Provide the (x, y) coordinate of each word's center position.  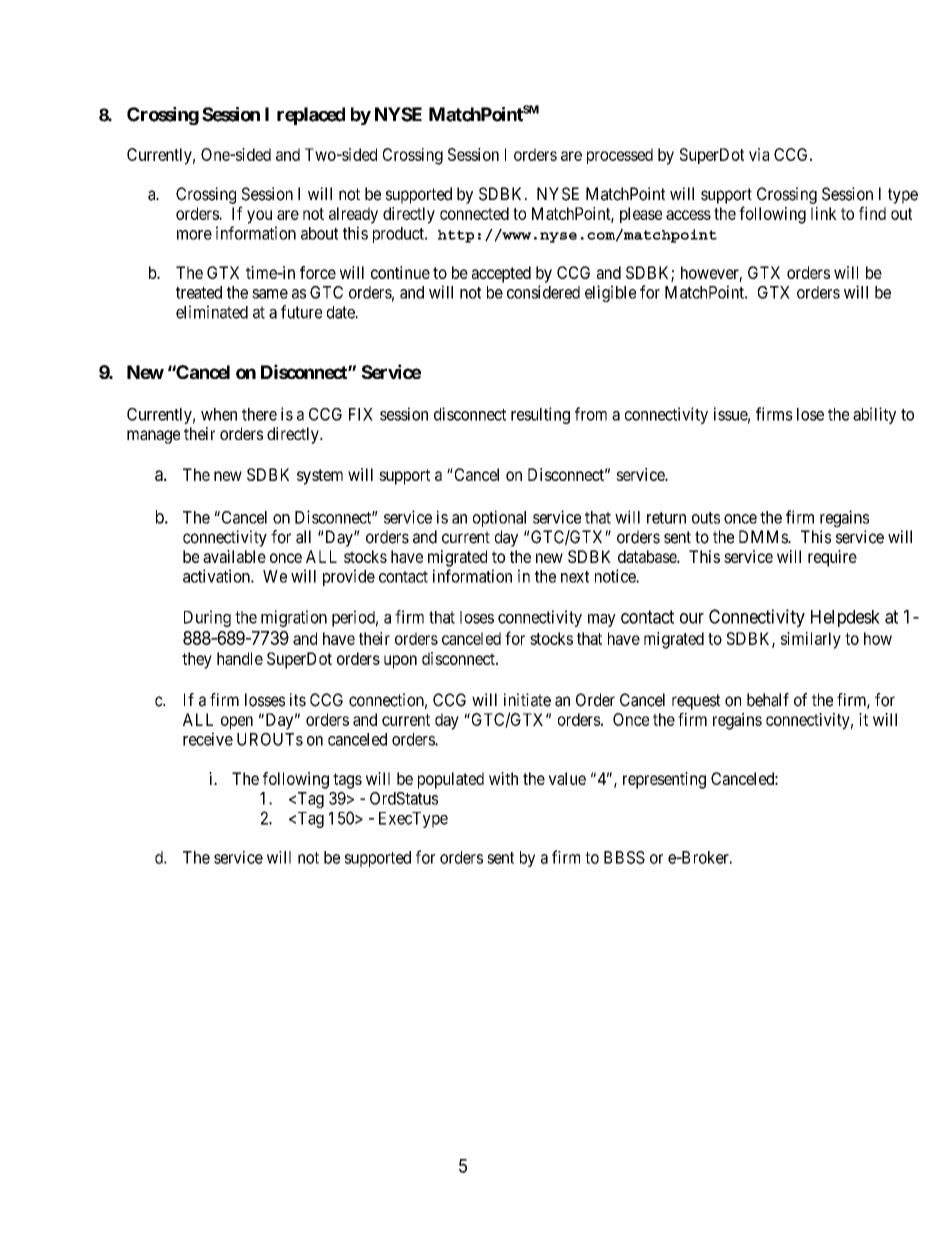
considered (543, 292)
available (234, 556)
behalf (768, 700)
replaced (311, 116)
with (503, 778)
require (832, 558)
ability (874, 415)
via (759, 154)
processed (620, 156)
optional (499, 518)
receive (208, 739)
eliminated (212, 312)
